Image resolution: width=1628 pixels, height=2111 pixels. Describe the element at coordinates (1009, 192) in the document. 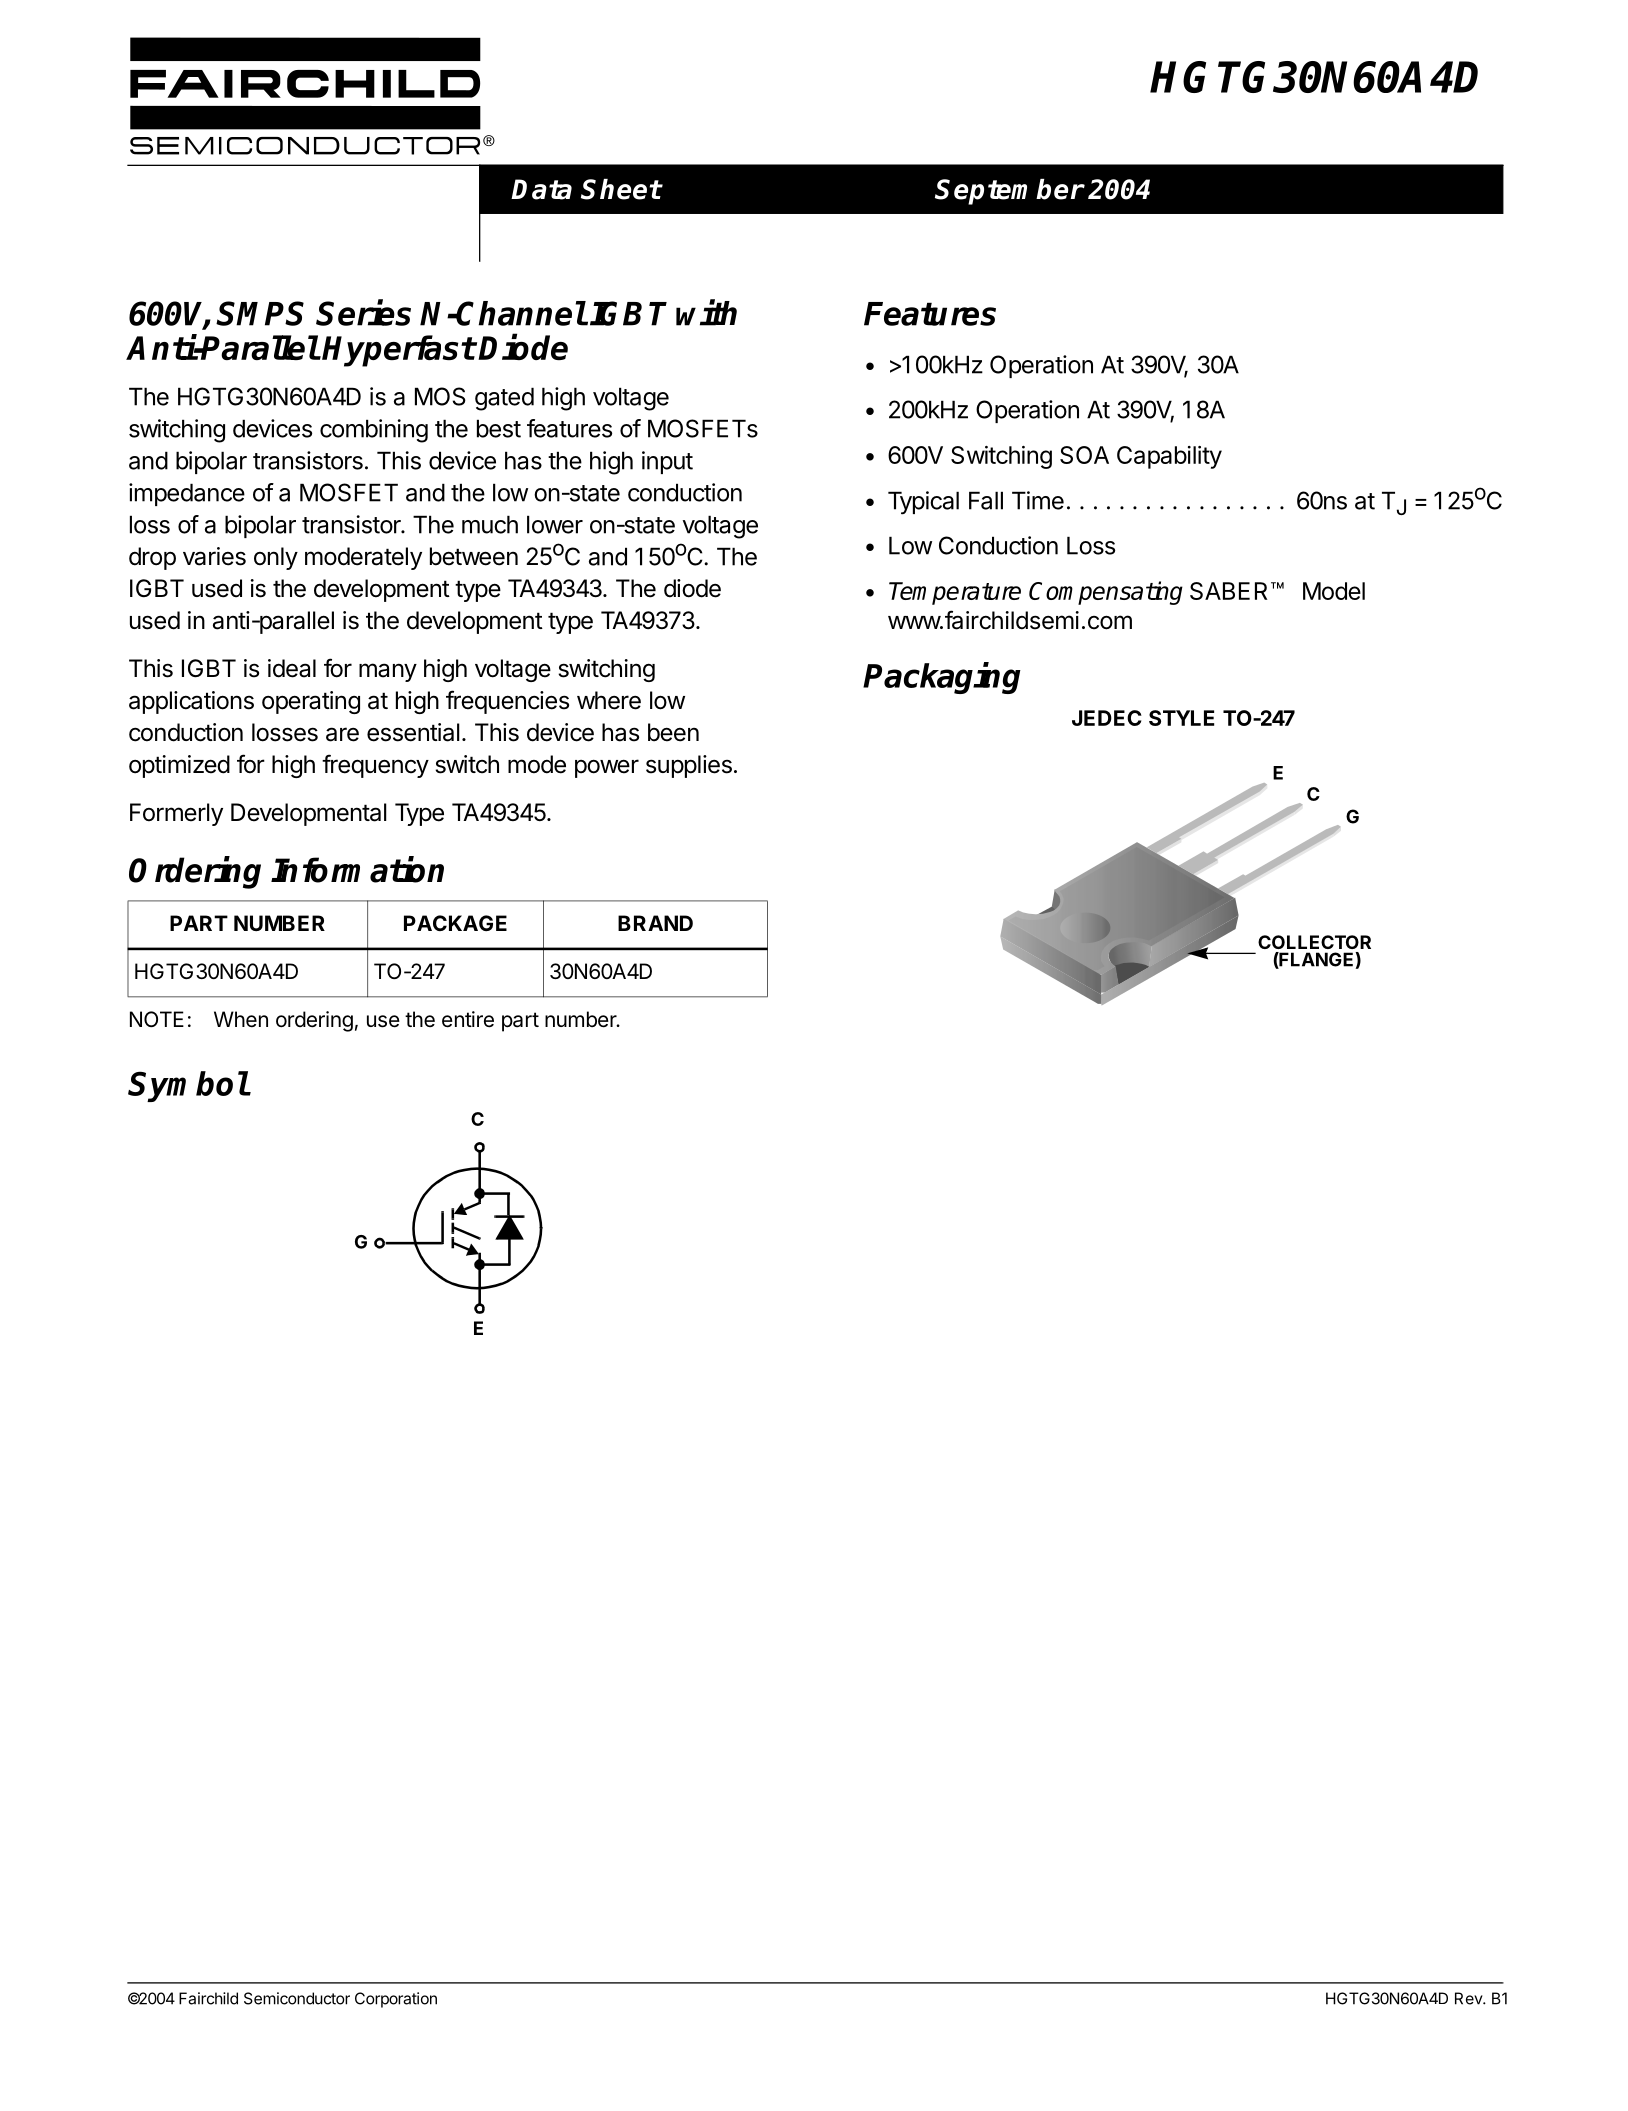

I see `September` at that location.
